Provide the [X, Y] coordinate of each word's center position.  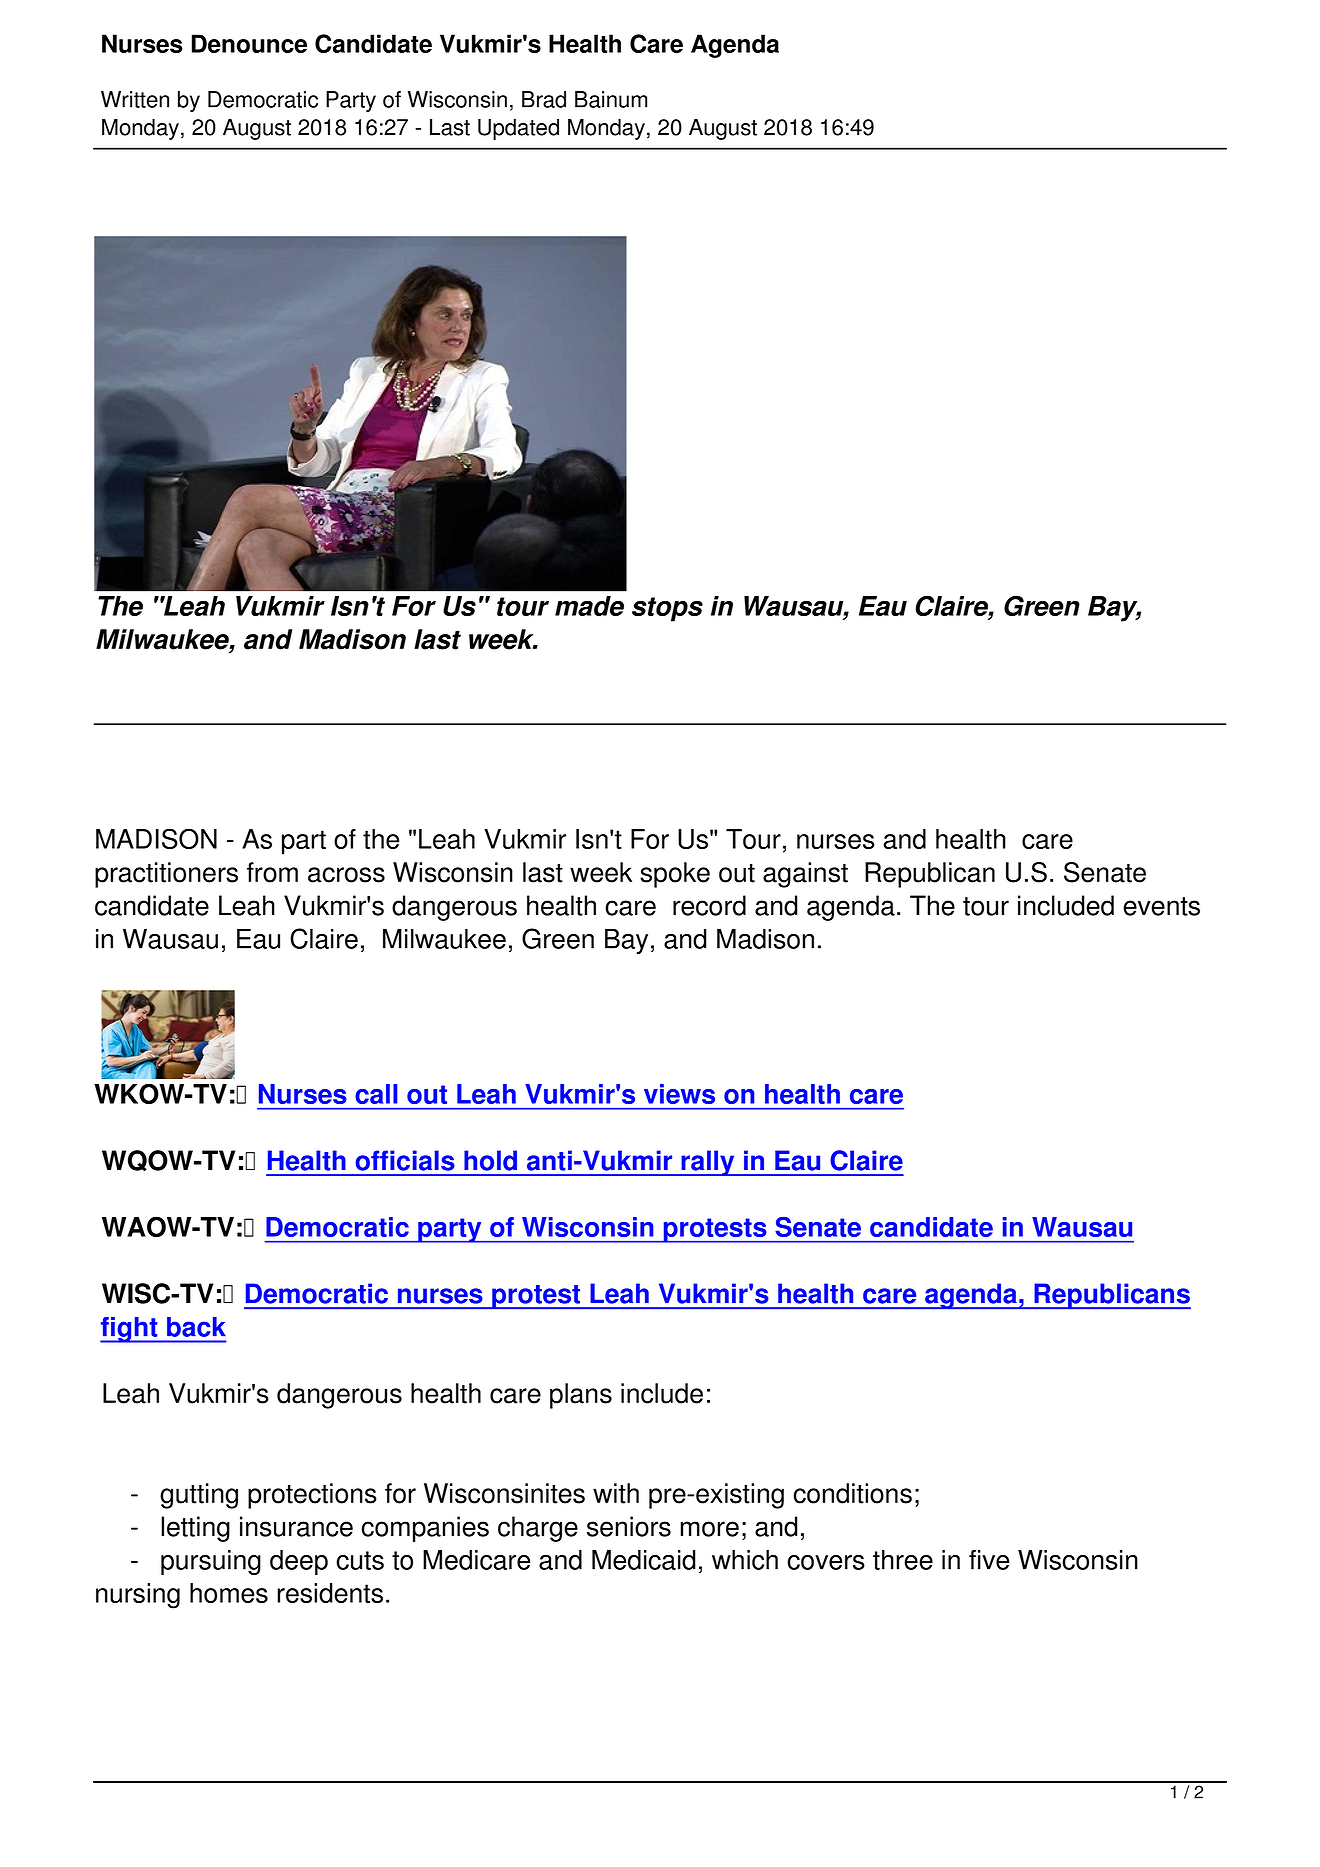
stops [667, 609]
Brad [544, 99]
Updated [518, 129]
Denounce [249, 43]
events [1161, 906]
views [679, 1094]
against [805, 875]
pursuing [211, 1562]
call [376, 1094]
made [589, 606]
